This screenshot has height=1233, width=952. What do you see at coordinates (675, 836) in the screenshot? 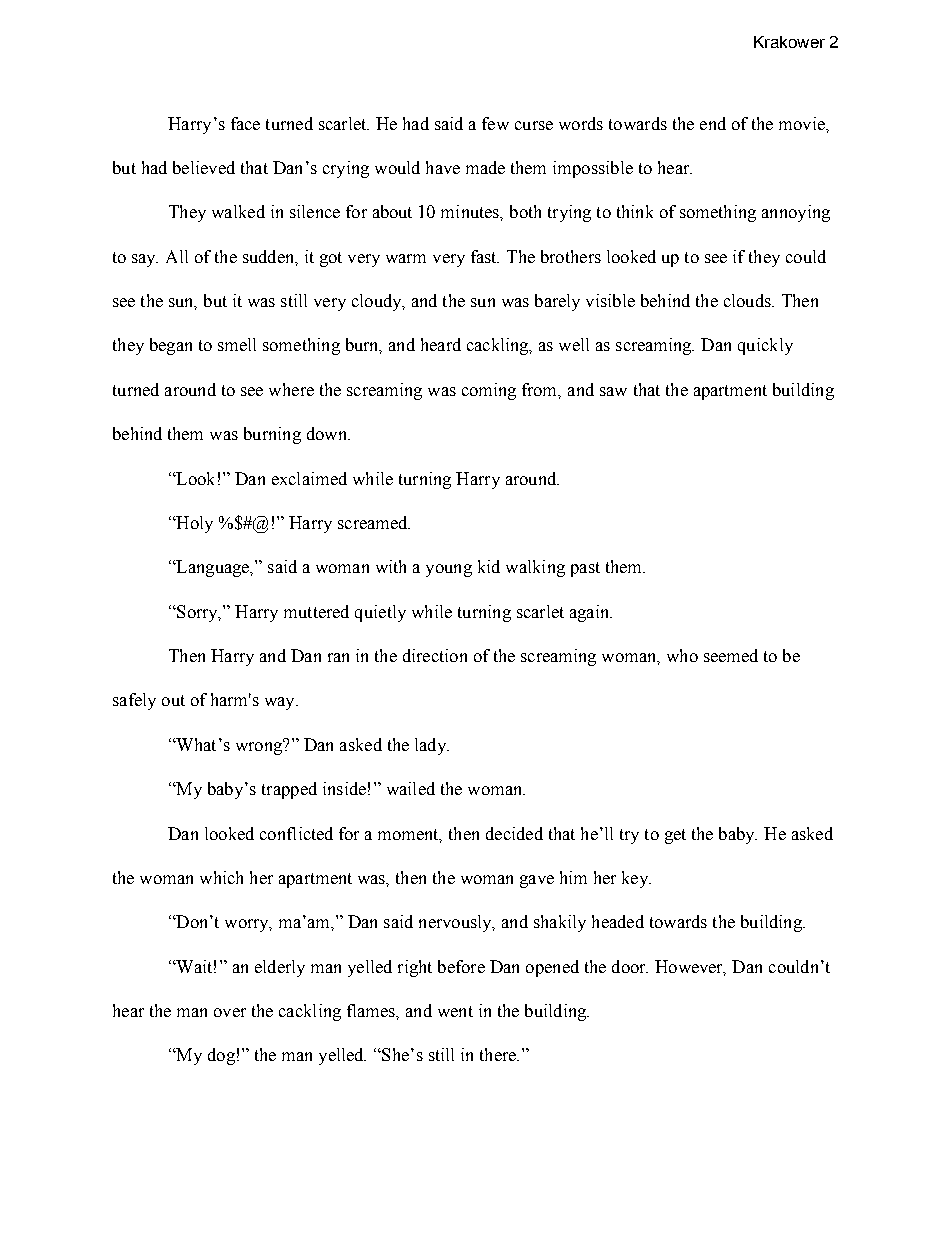
I see `get` at bounding box center [675, 836].
